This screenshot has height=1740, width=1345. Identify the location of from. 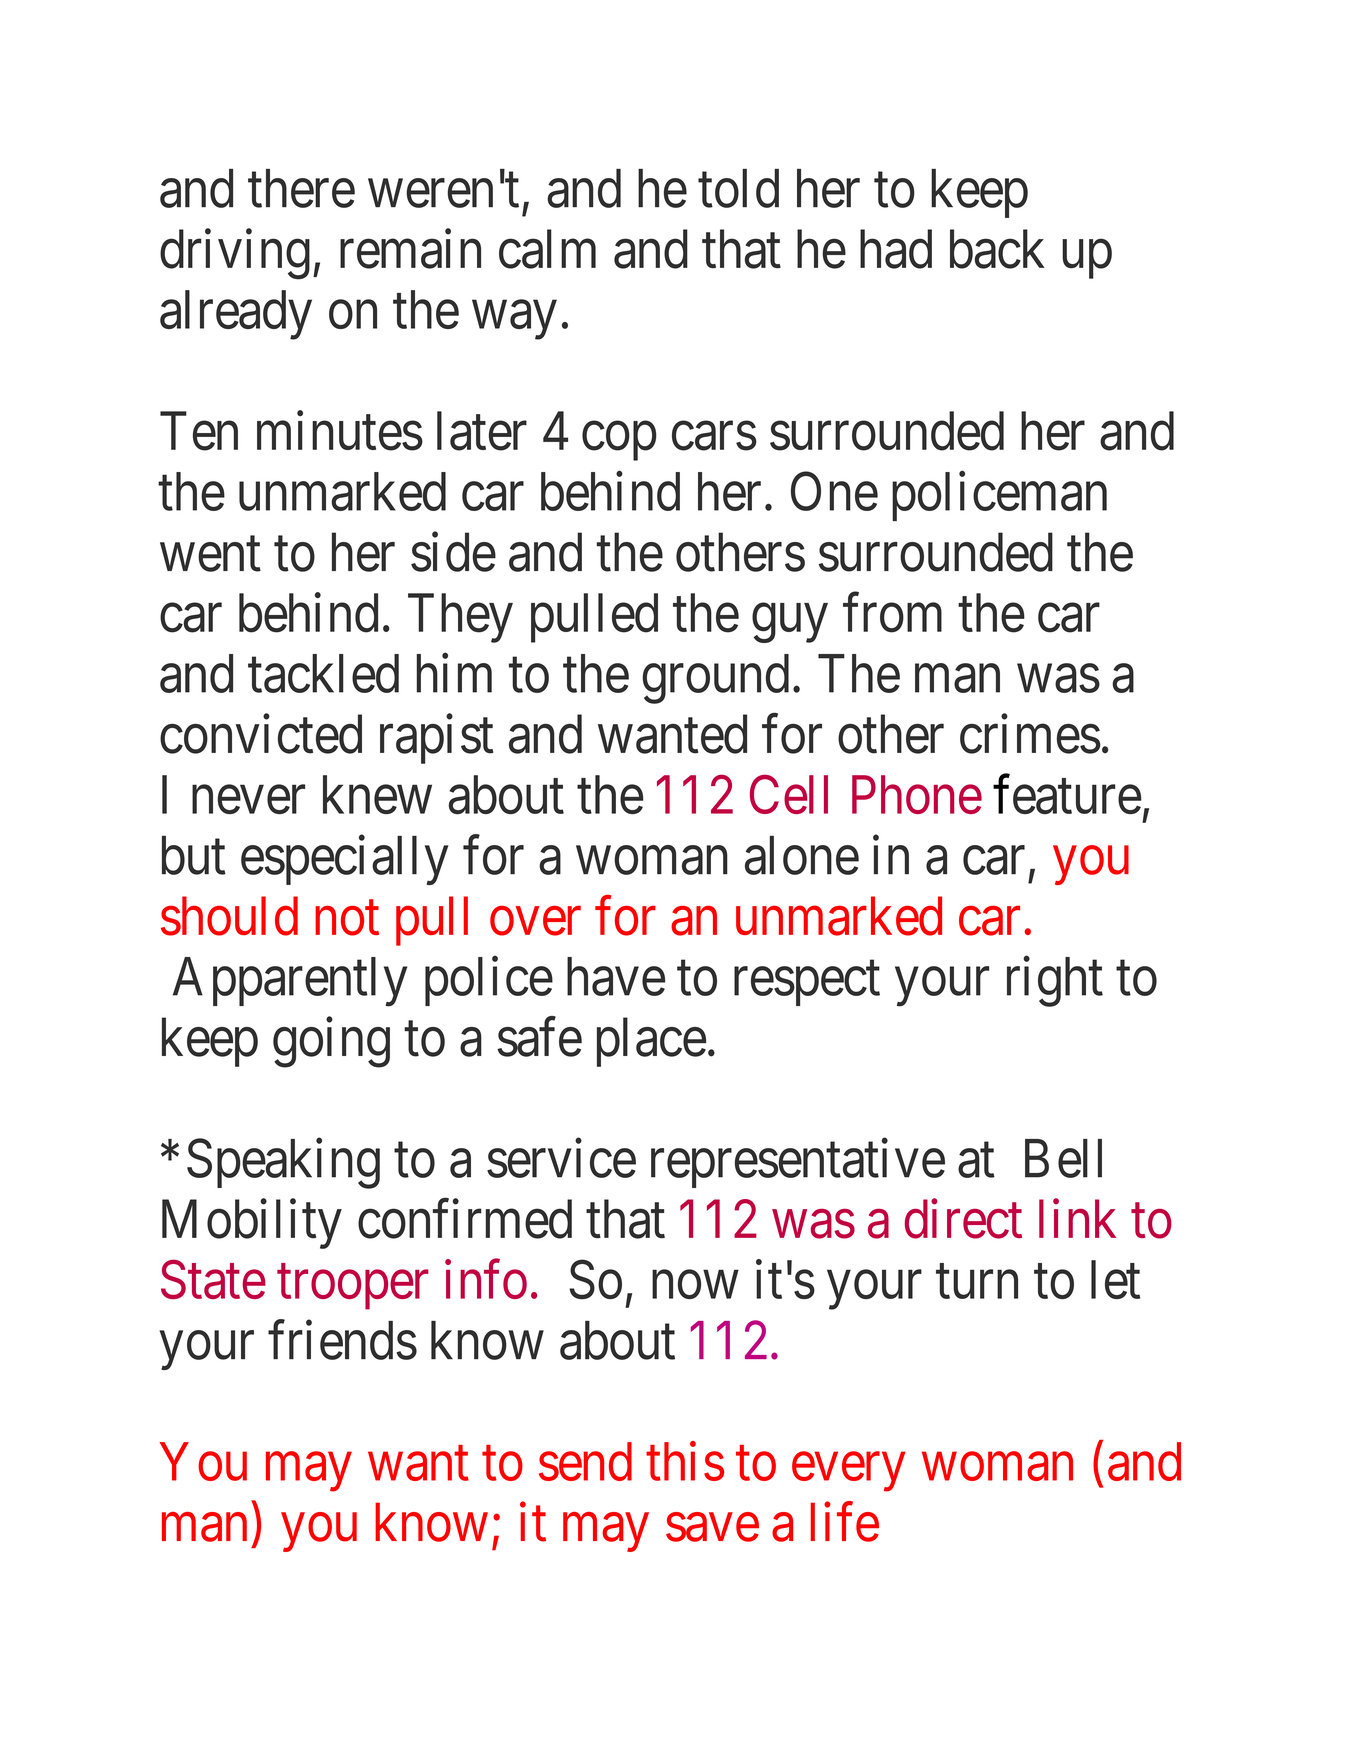
(892, 613).
